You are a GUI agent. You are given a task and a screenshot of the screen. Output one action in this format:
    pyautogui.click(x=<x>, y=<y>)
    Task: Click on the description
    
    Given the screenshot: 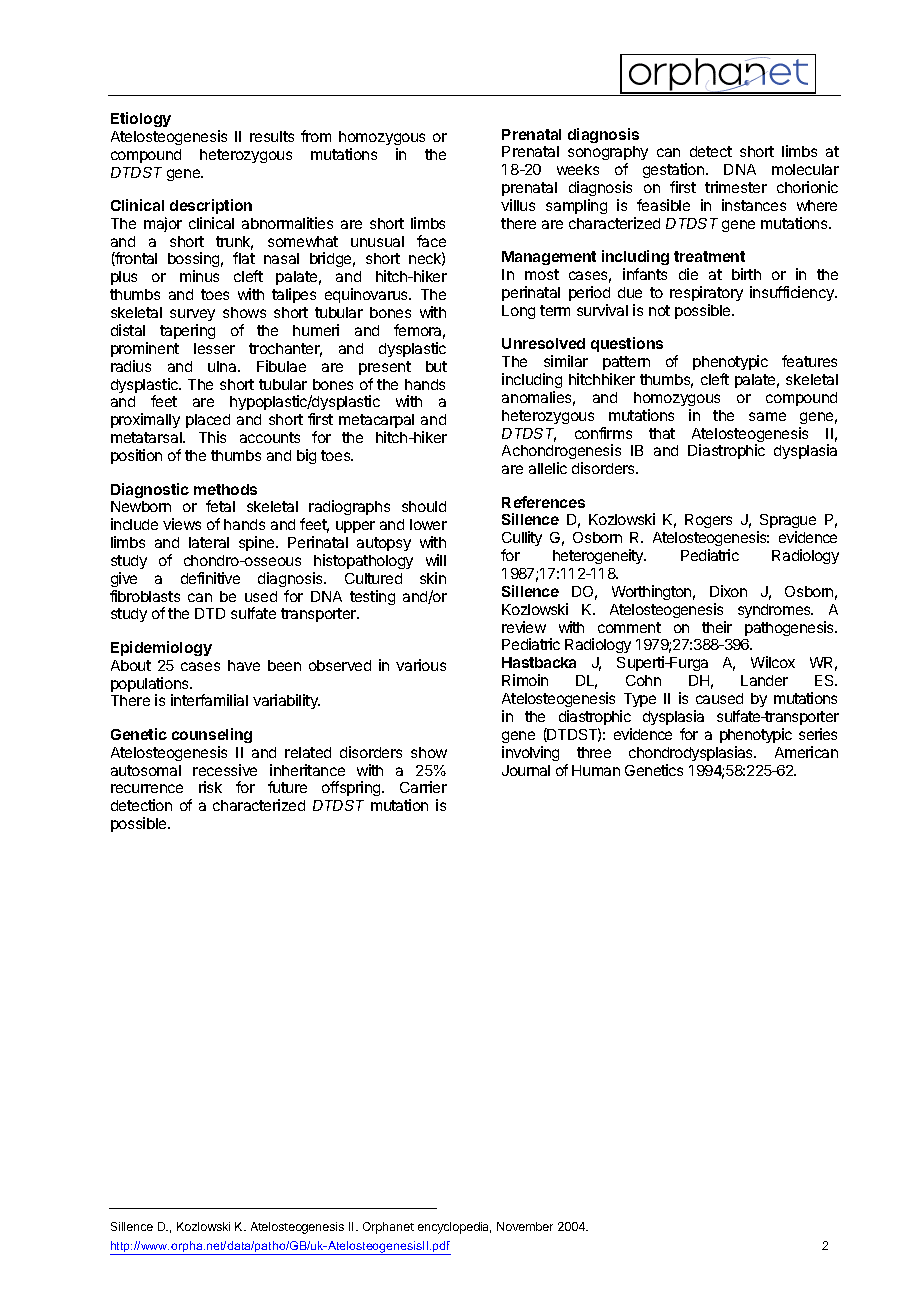 What is the action you would take?
    pyautogui.click(x=211, y=206)
